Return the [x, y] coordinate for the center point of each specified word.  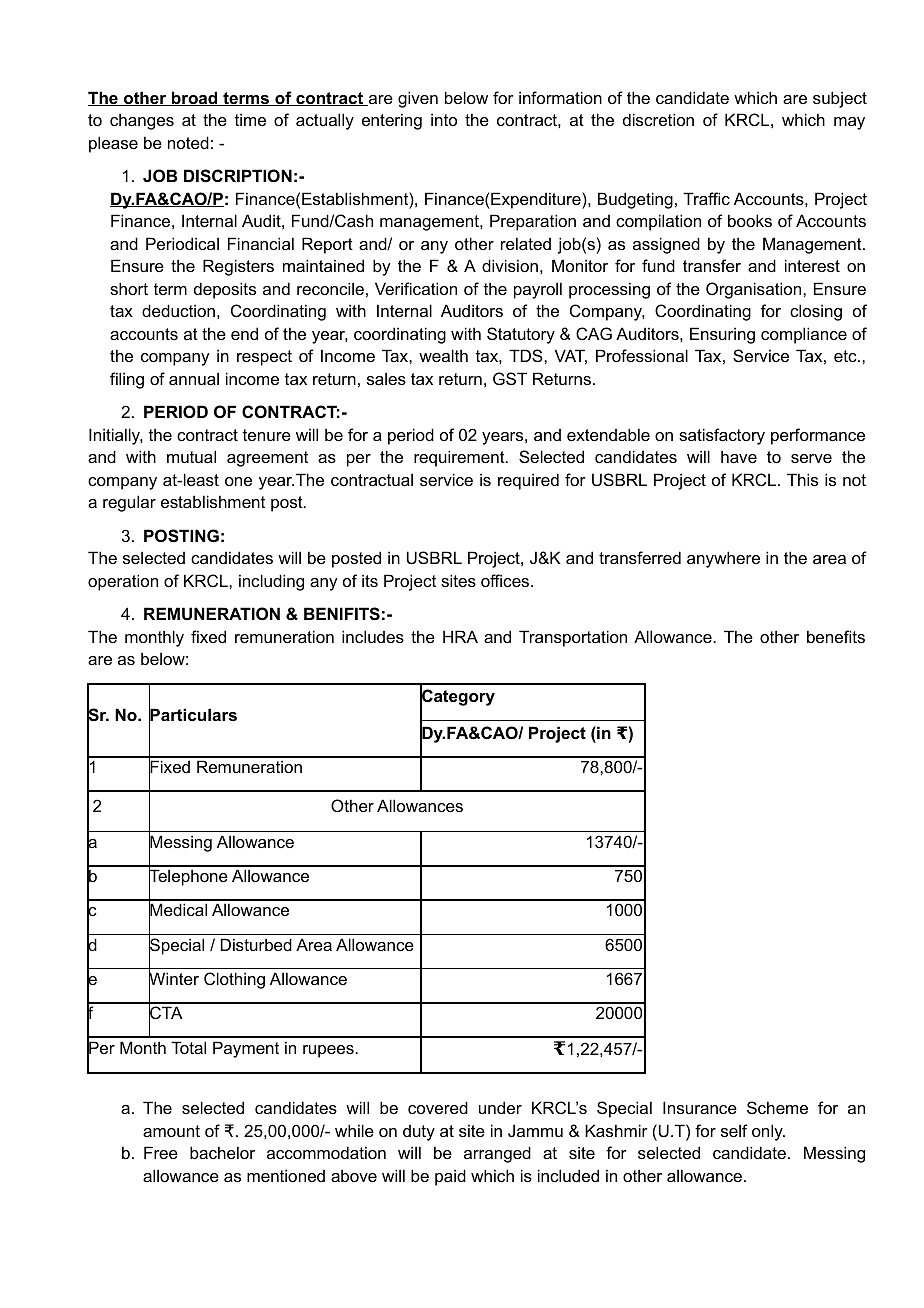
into [444, 119]
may [849, 123]
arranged [497, 1154]
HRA [460, 636]
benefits [836, 636]
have [739, 456]
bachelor [222, 1152]
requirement [460, 458]
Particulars [193, 715]
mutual [191, 456]
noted [188, 142]
